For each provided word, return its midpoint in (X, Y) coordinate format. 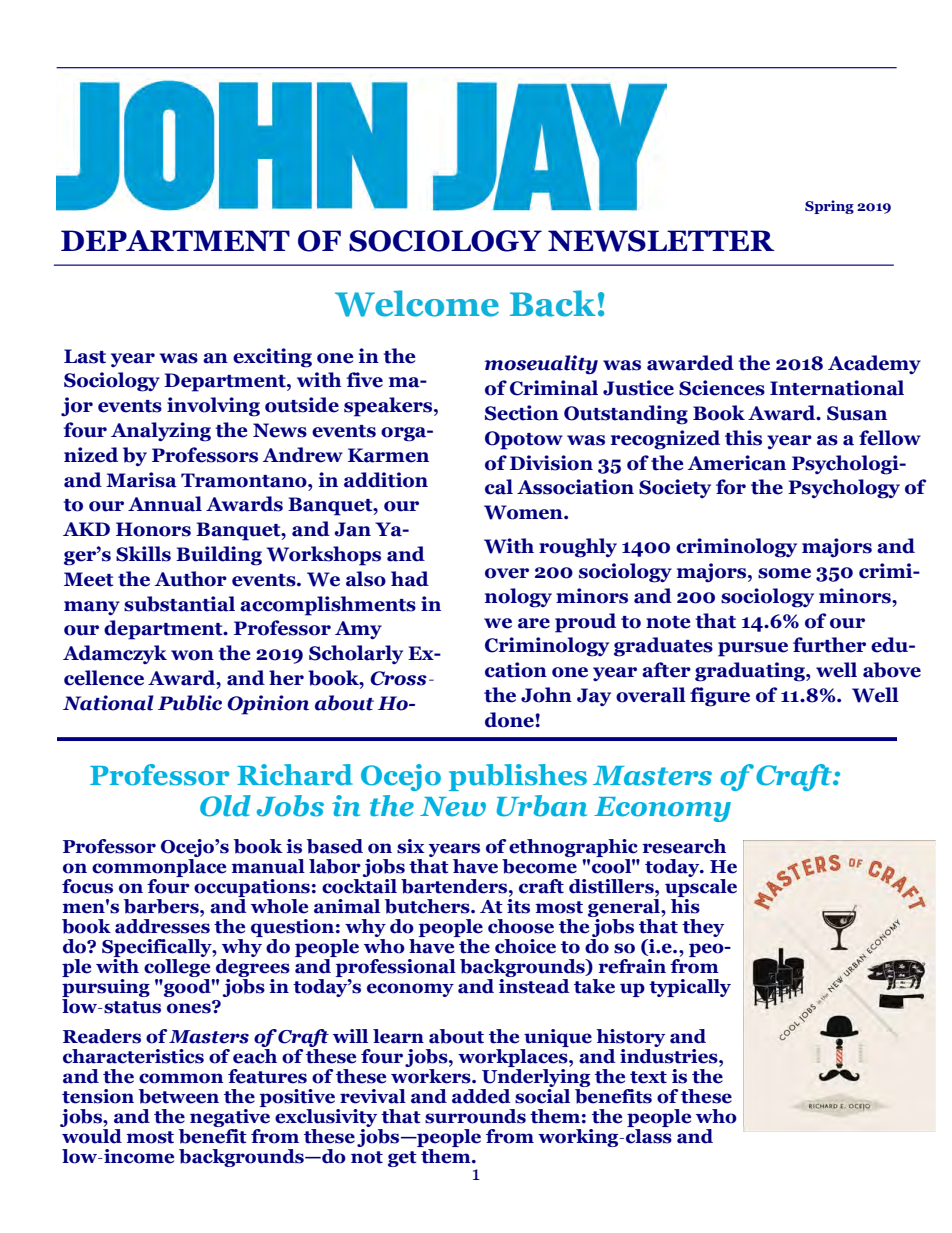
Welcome (417, 303)
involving (213, 407)
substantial (179, 604)
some (784, 573)
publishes (518, 777)
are (534, 623)
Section (522, 413)
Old (225, 806)
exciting (272, 358)
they (703, 928)
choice (525, 946)
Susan (857, 413)
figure (720, 697)
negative (230, 1116)
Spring (829, 207)
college (178, 968)
